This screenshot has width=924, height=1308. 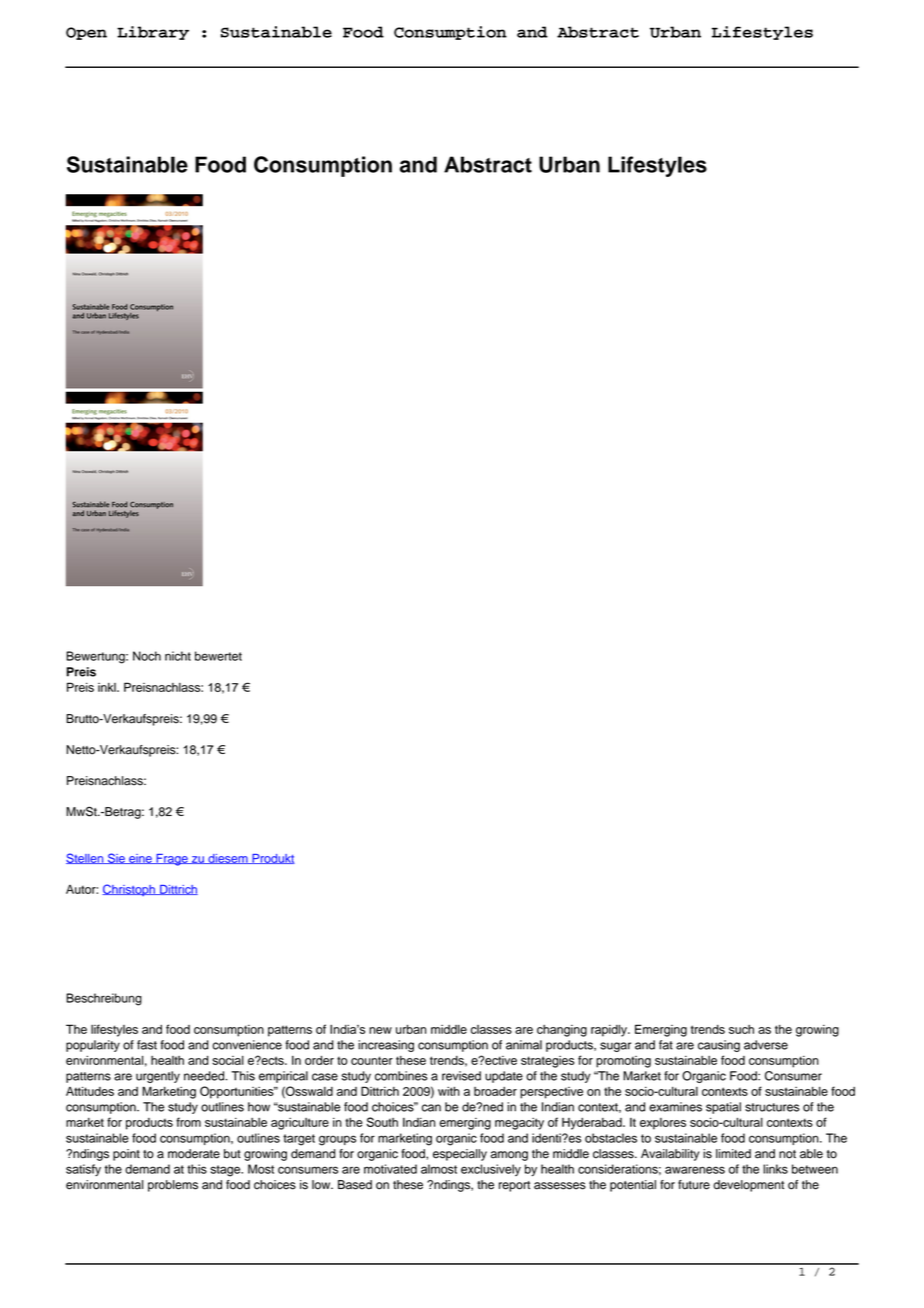 What do you see at coordinates (108, 687) in the screenshot?
I see `inkl` at bounding box center [108, 687].
